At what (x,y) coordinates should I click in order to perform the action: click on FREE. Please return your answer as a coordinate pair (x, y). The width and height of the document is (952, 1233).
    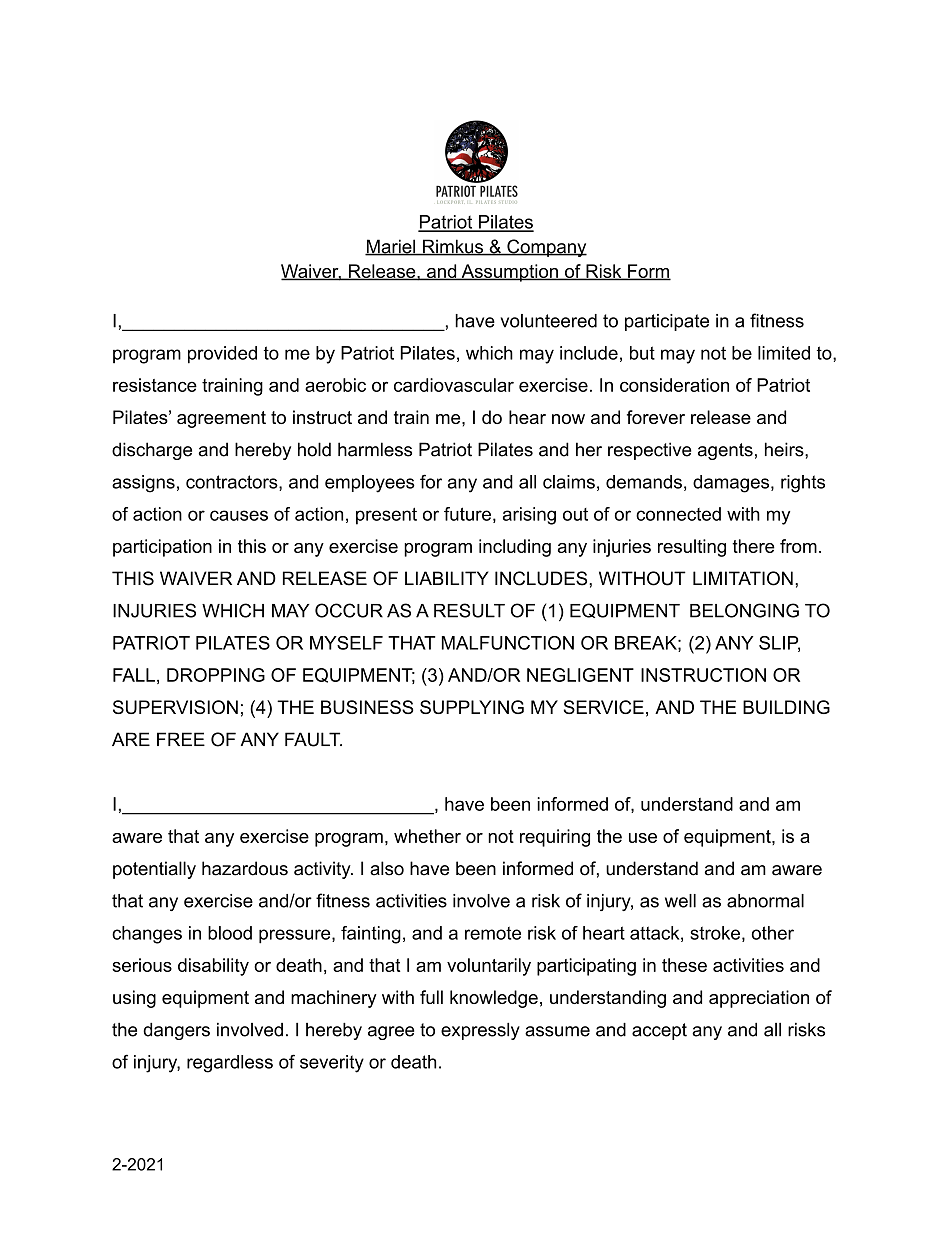
    Looking at the image, I should click on (181, 739).
